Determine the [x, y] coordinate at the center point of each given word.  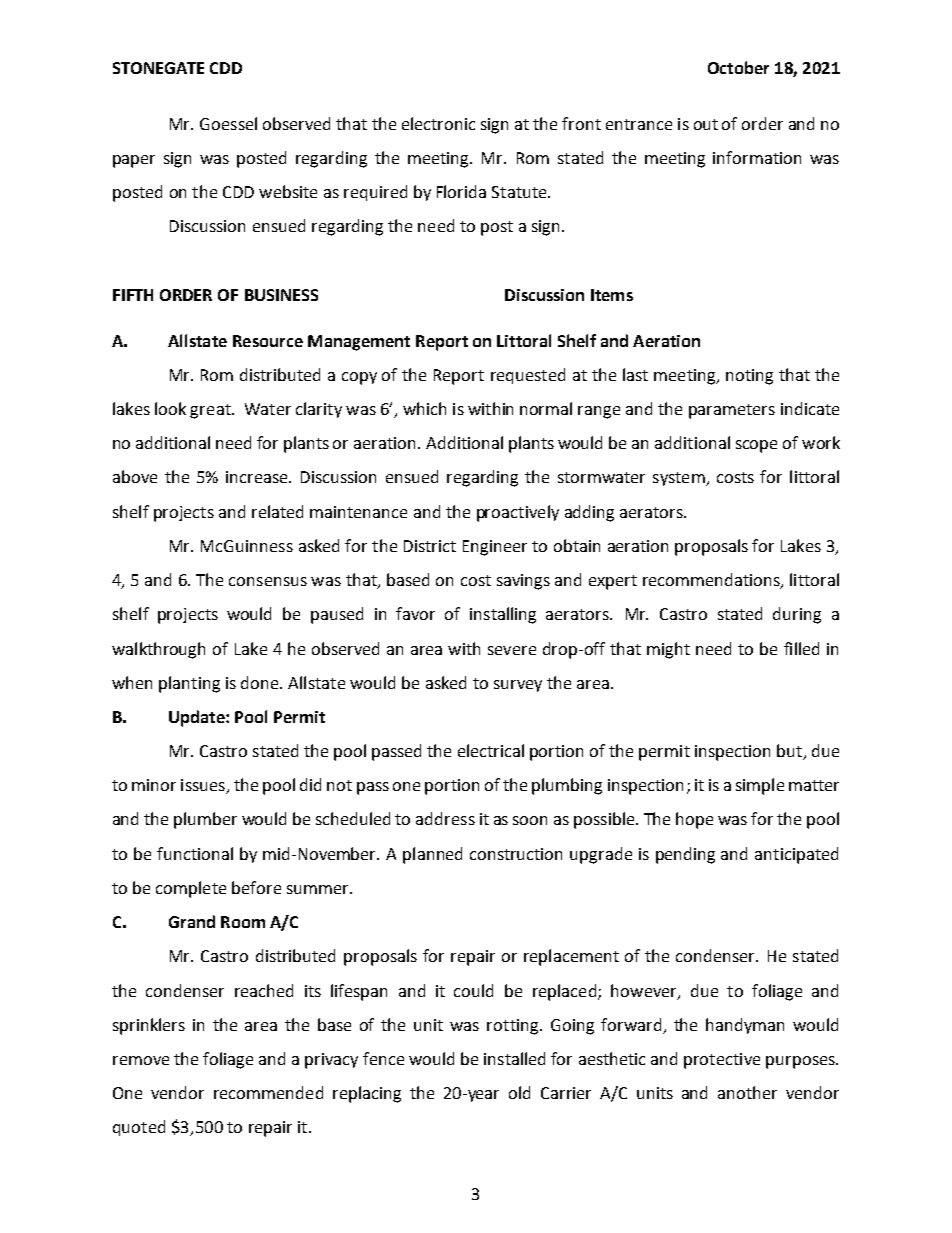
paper [134, 161]
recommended [268, 1092]
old [519, 1092]
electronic [438, 123]
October [738, 67]
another [747, 1092]
